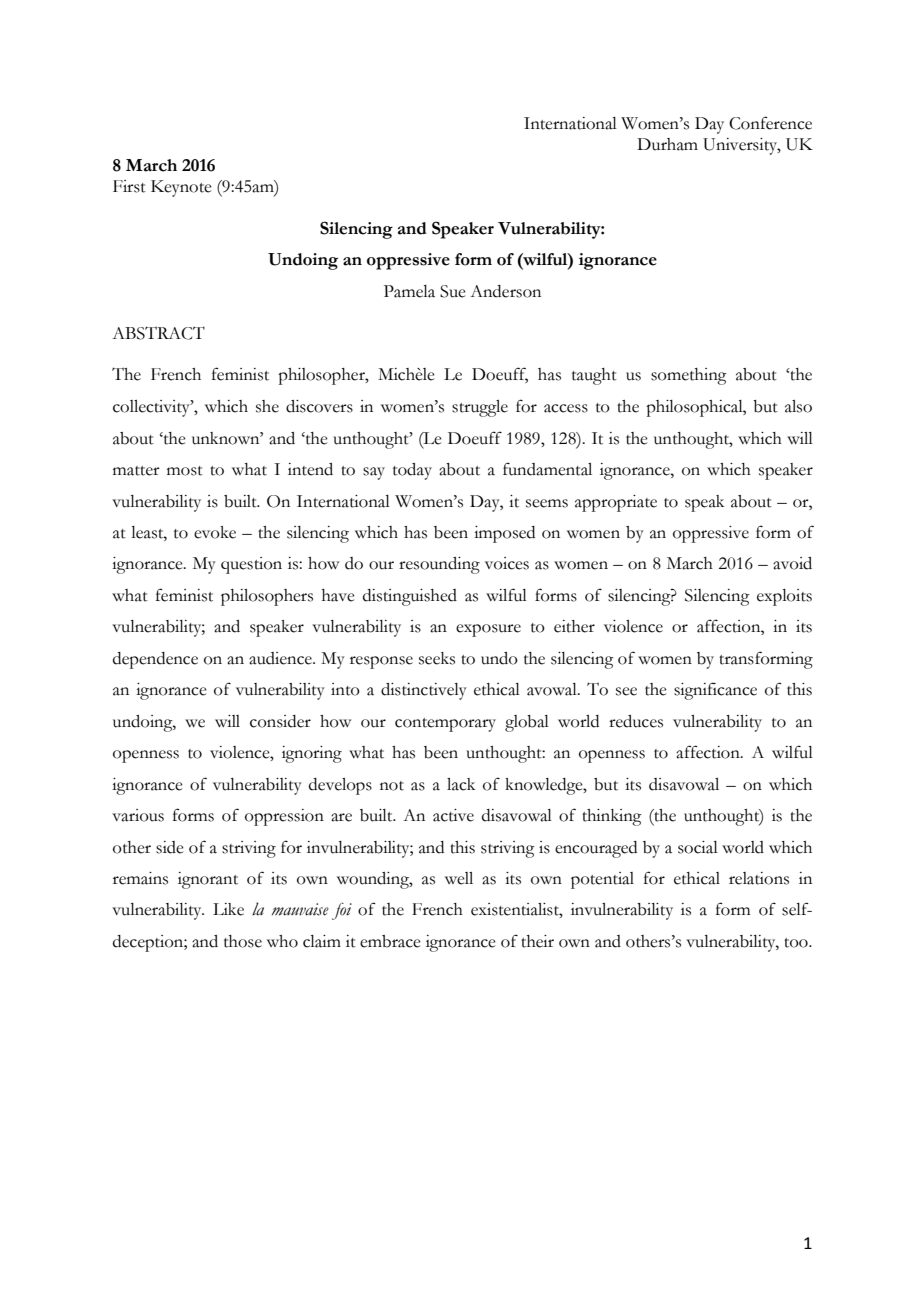 The width and height of the screenshot is (924, 1308). Describe the element at coordinates (459, 878) in the screenshot. I see `well` at that location.
